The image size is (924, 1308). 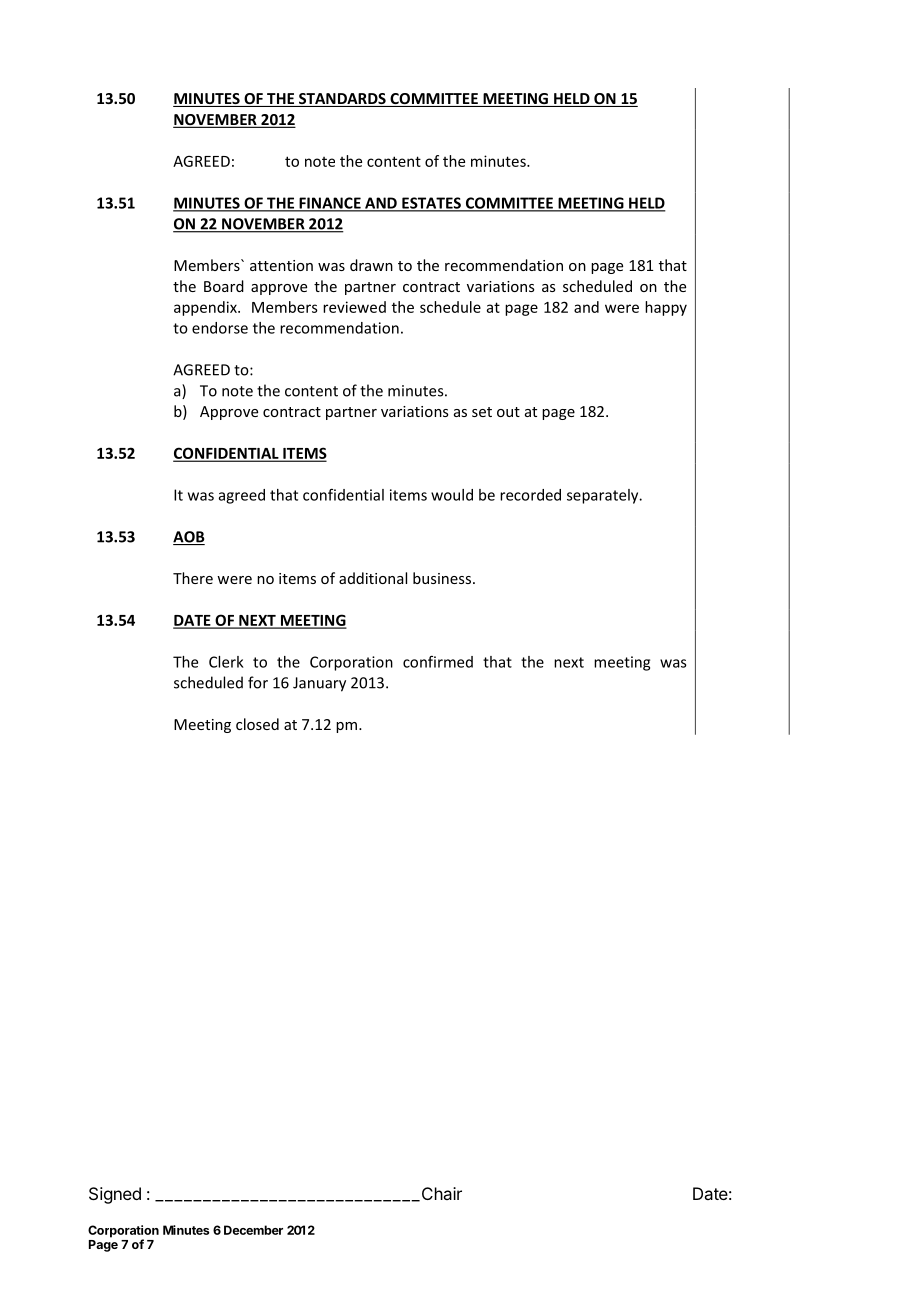 What do you see at coordinates (115, 1195) in the page?
I see `Signed` at bounding box center [115, 1195].
